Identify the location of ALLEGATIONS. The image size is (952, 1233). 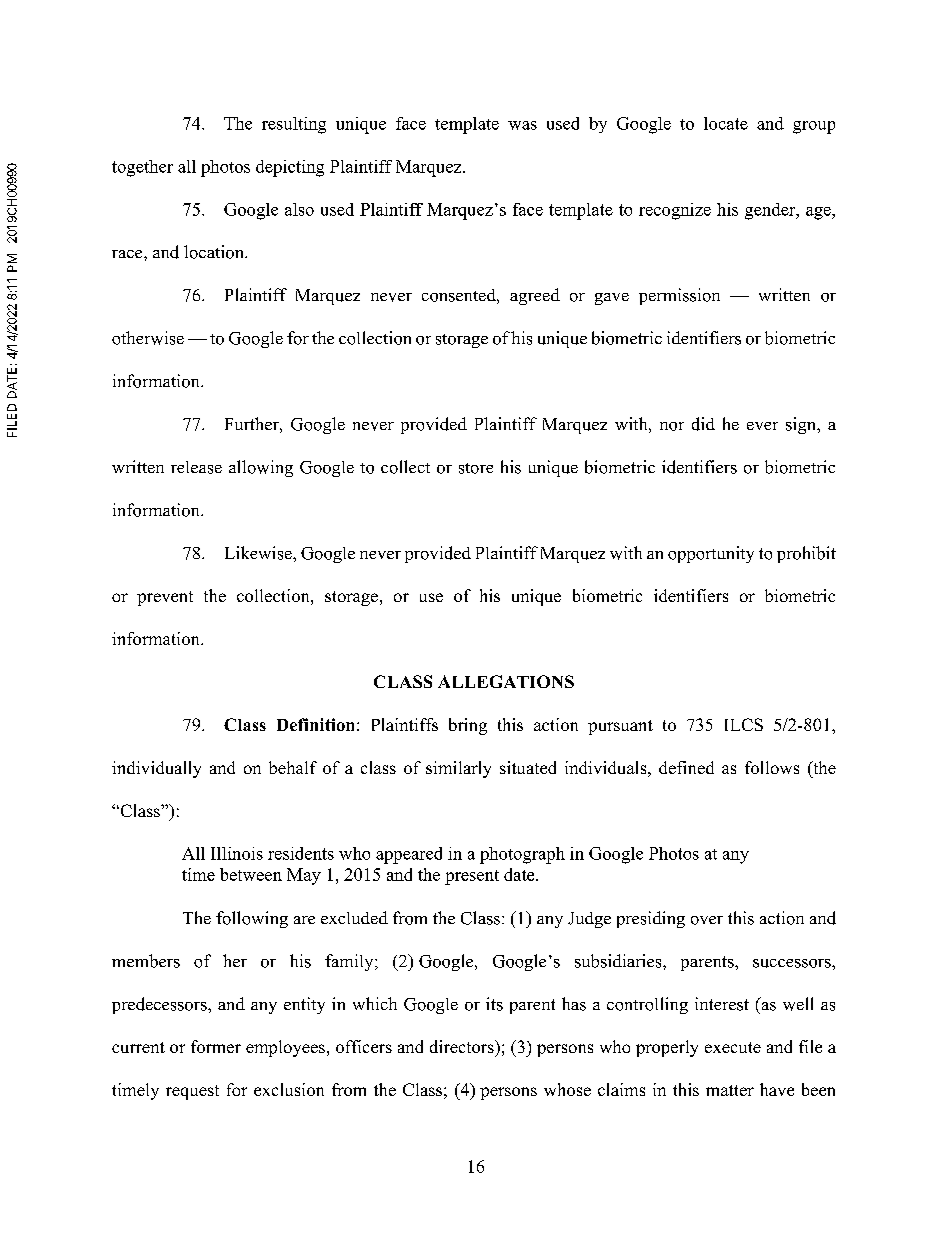
(506, 681).
